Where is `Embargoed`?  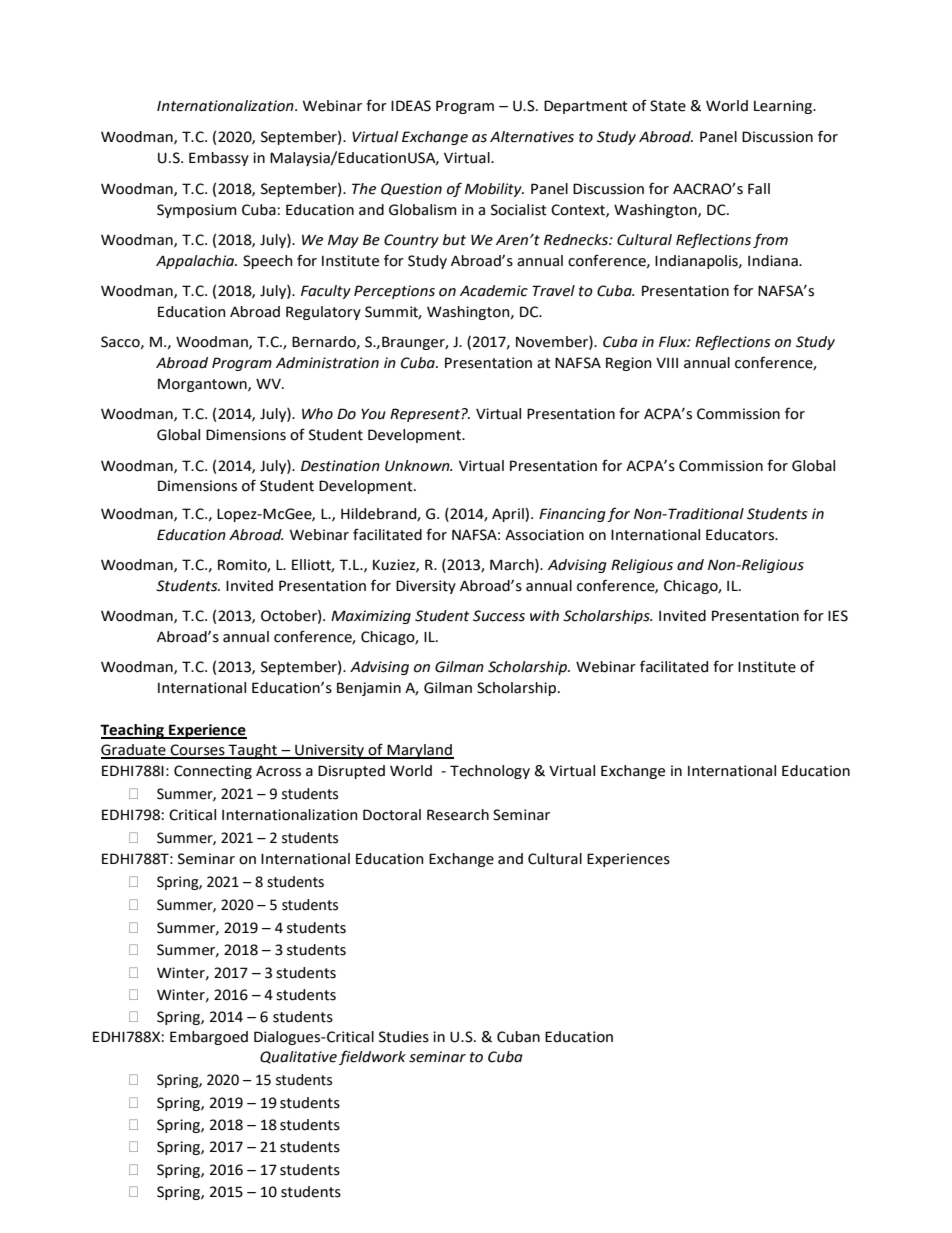 Embargoed is located at coordinates (209, 1038).
